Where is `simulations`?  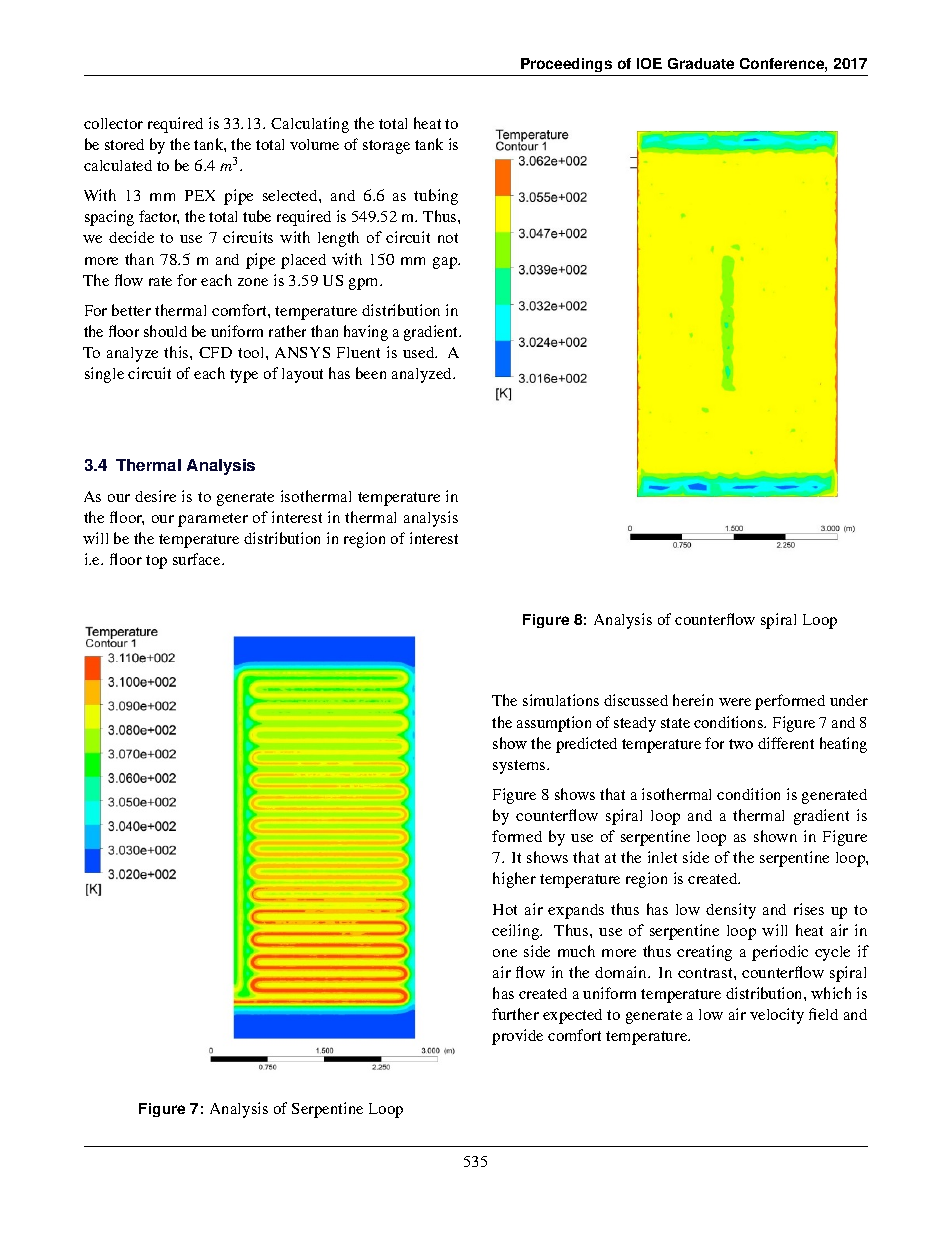
simulations is located at coordinates (561, 700).
